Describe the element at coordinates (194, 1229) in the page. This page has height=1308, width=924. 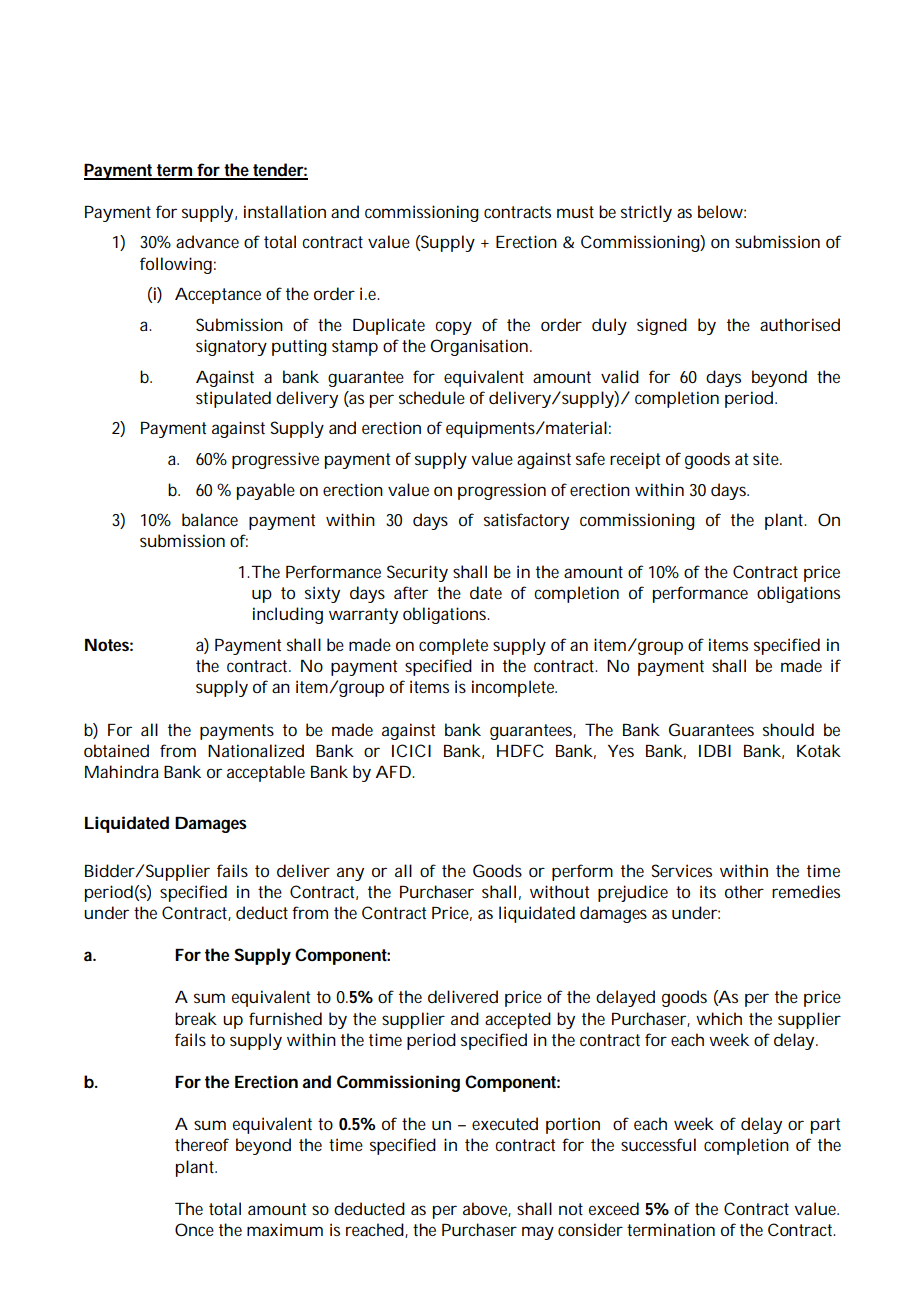
I see `Once` at that location.
